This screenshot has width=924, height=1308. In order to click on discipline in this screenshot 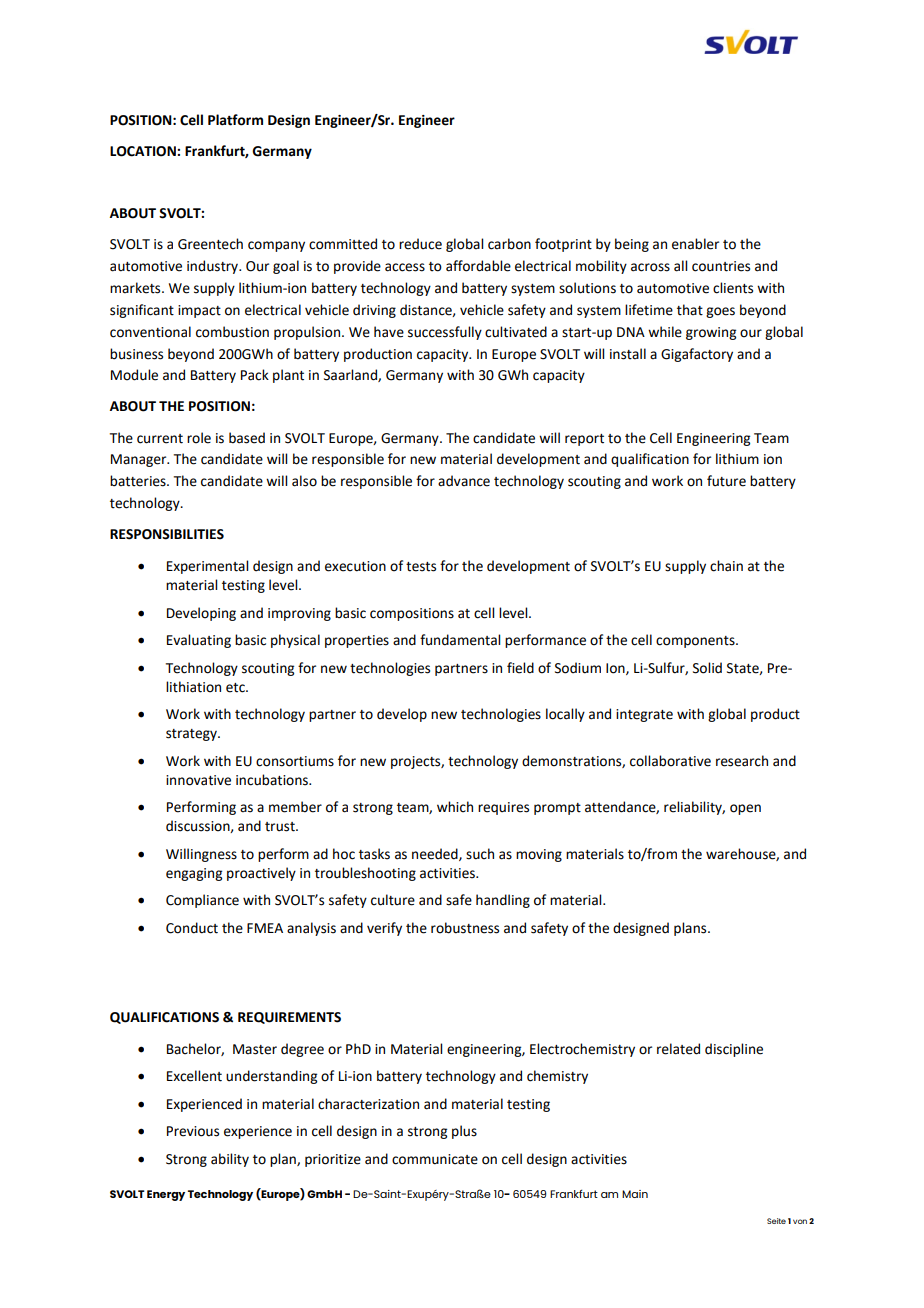, I will do `click(734, 1050)`.
